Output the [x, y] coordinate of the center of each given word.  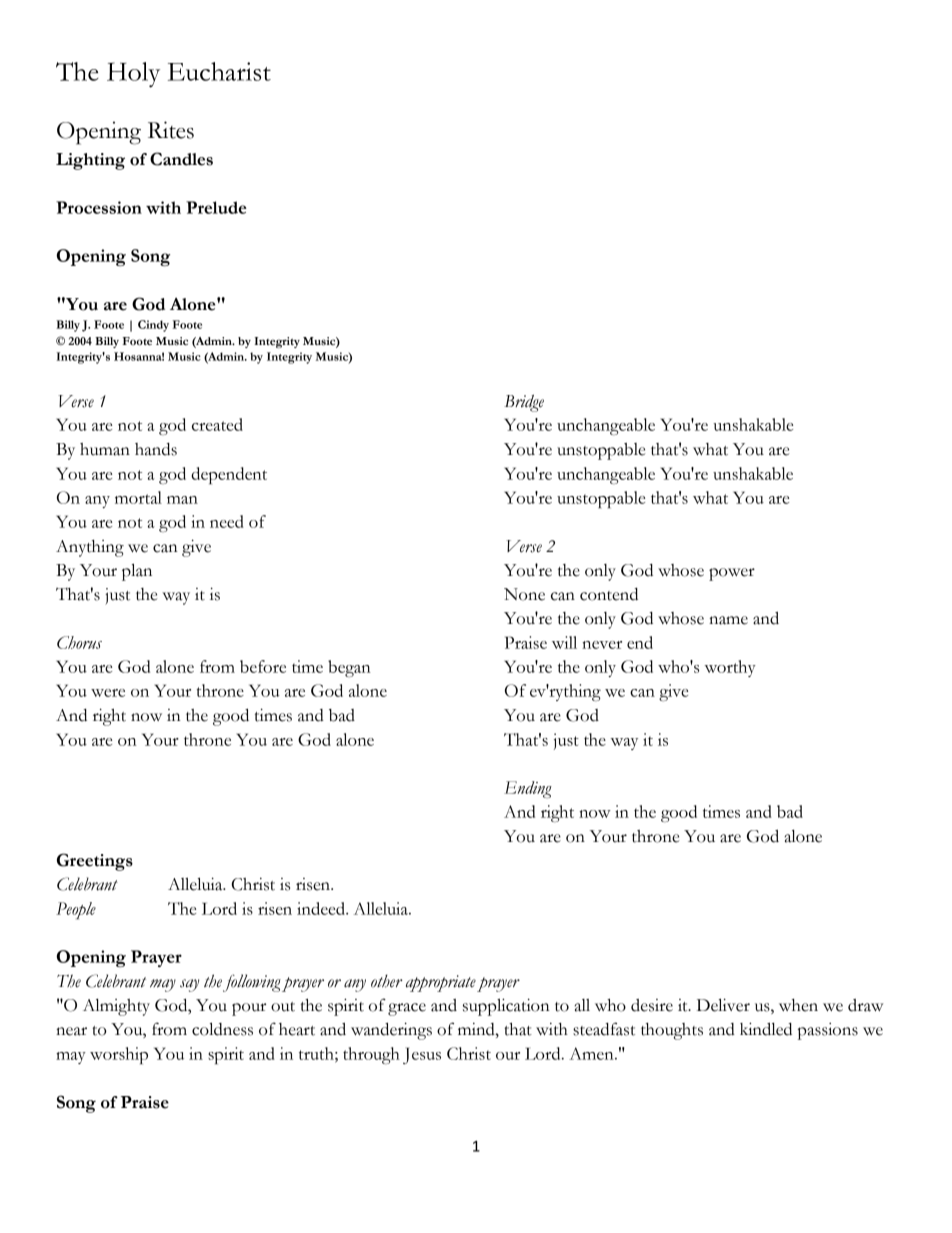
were [108, 693]
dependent [229, 475]
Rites [171, 130]
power [732, 574]
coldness [222, 1029]
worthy [730, 668]
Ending [528, 789]
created [217, 424]
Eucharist [219, 71]
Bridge [524, 403]
